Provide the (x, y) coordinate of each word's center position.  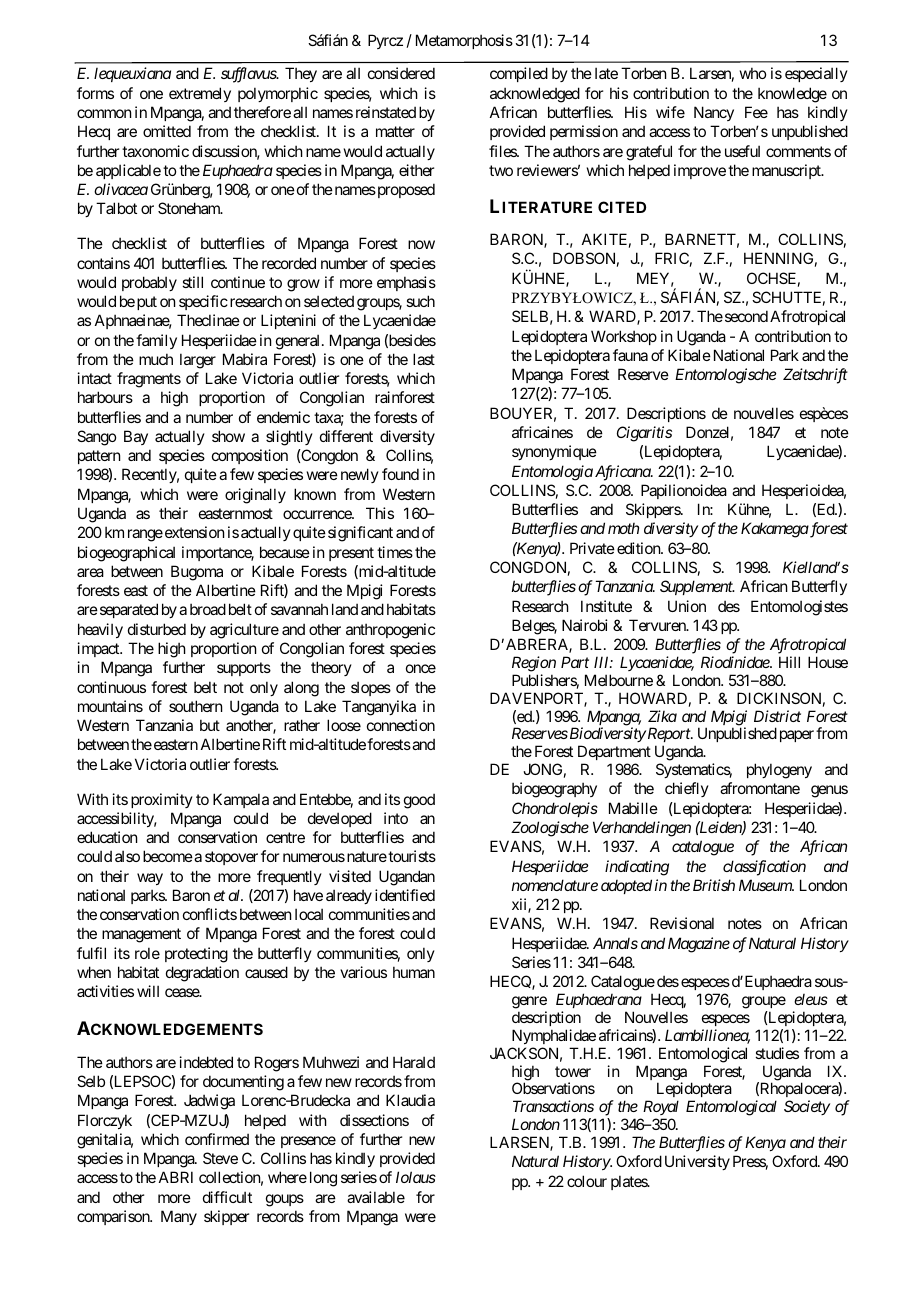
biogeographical (126, 554)
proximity (162, 800)
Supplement (697, 587)
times (395, 552)
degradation (202, 974)
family (156, 341)
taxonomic (155, 151)
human (414, 972)
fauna (630, 355)
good (419, 801)
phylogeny (779, 771)
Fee (756, 112)
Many (179, 1217)
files (503, 151)
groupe (764, 1002)
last (424, 359)
